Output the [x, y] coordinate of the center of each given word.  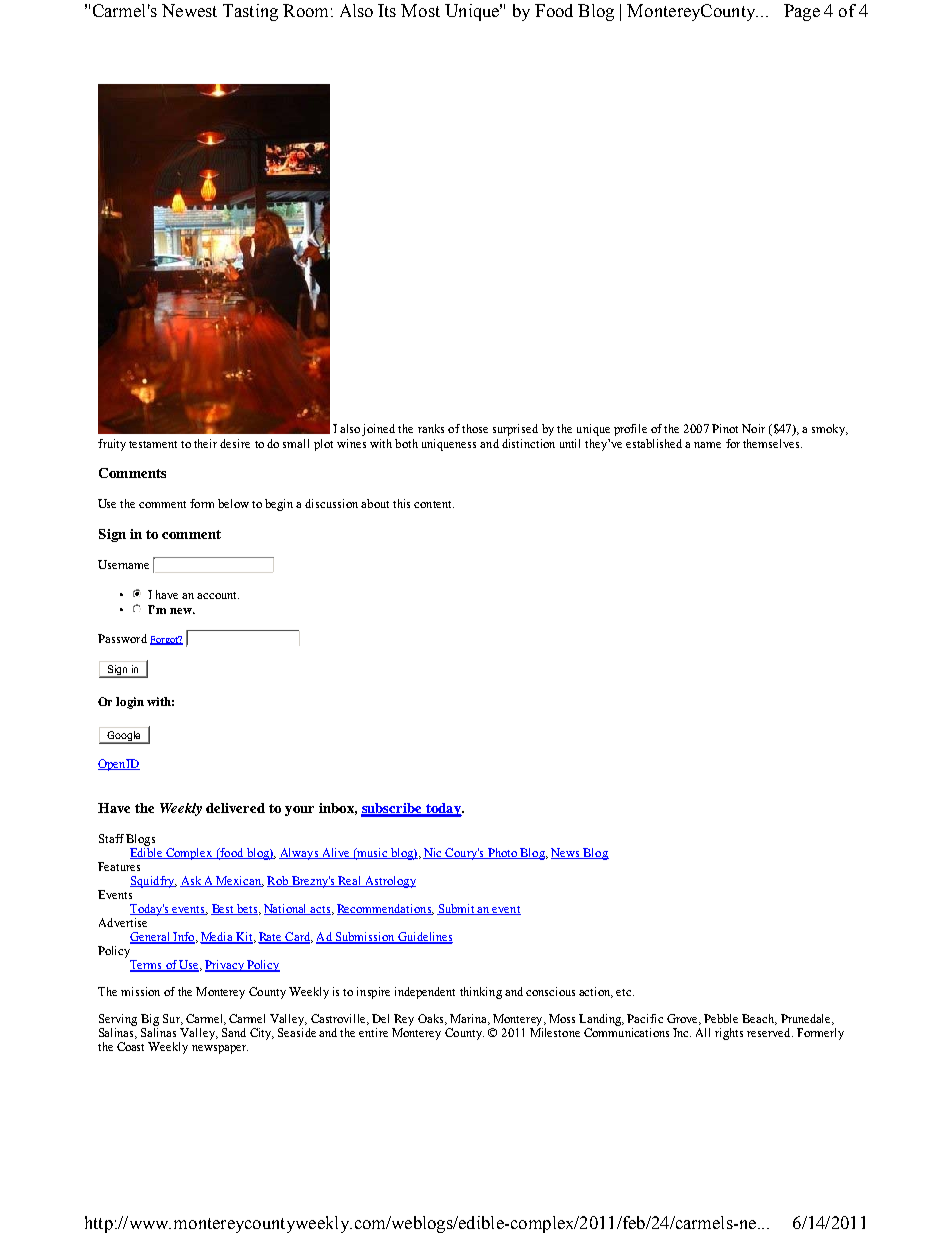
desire [235, 443]
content [434, 504]
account [218, 595]
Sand [234, 1032]
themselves [772, 443]
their [205, 443]
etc [625, 992]
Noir [753, 428]
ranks [431, 428]
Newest [189, 10]
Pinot [725, 428]
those [475, 428]
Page [802, 12]
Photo [502, 853]
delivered [235, 808]
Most [420, 10]
